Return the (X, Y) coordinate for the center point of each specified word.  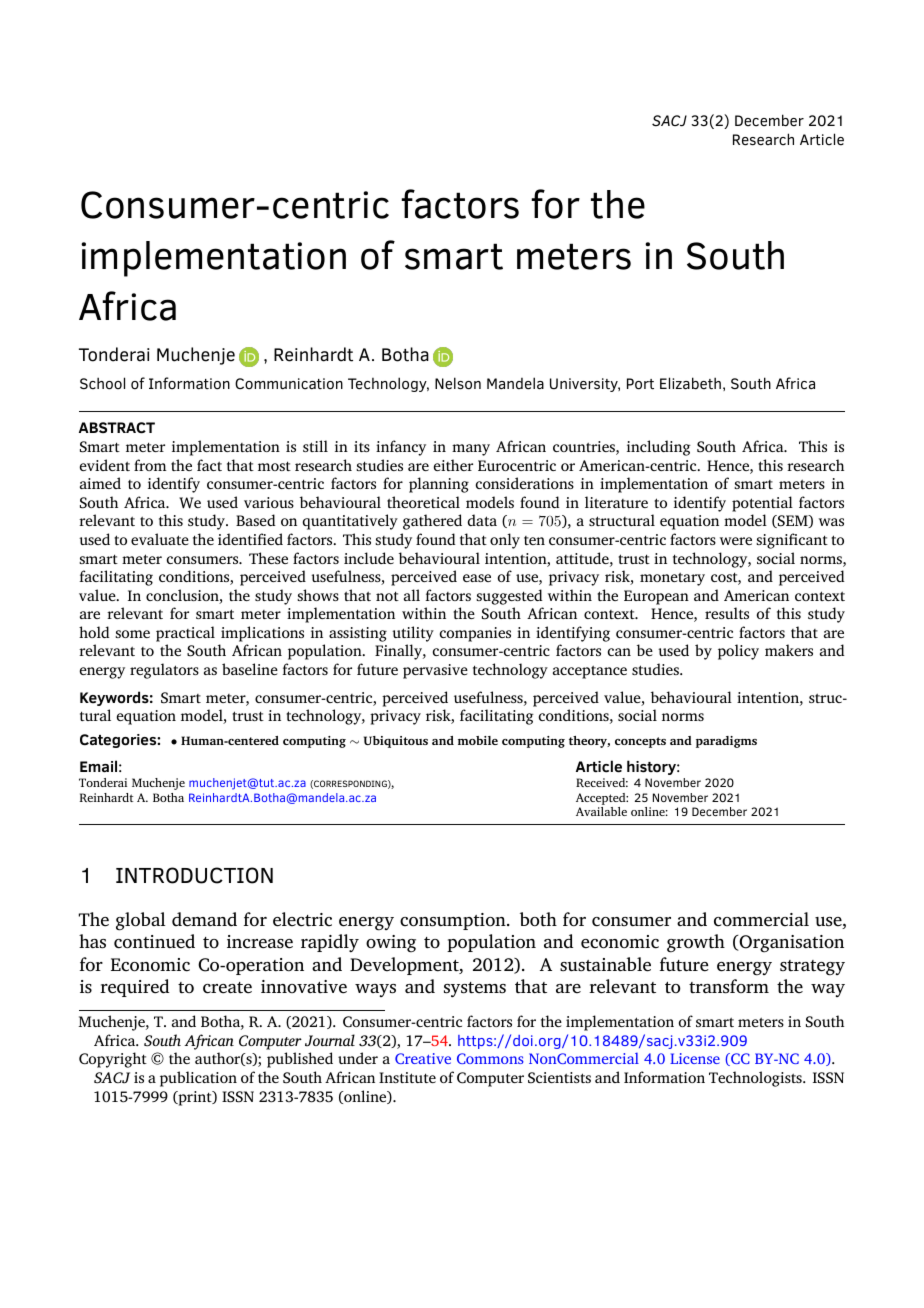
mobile (478, 740)
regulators (164, 671)
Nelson (458, 383)
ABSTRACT (117, 428)
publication (198, 1079)
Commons (490, 1058)
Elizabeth (690, 383)
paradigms (726, 742)
